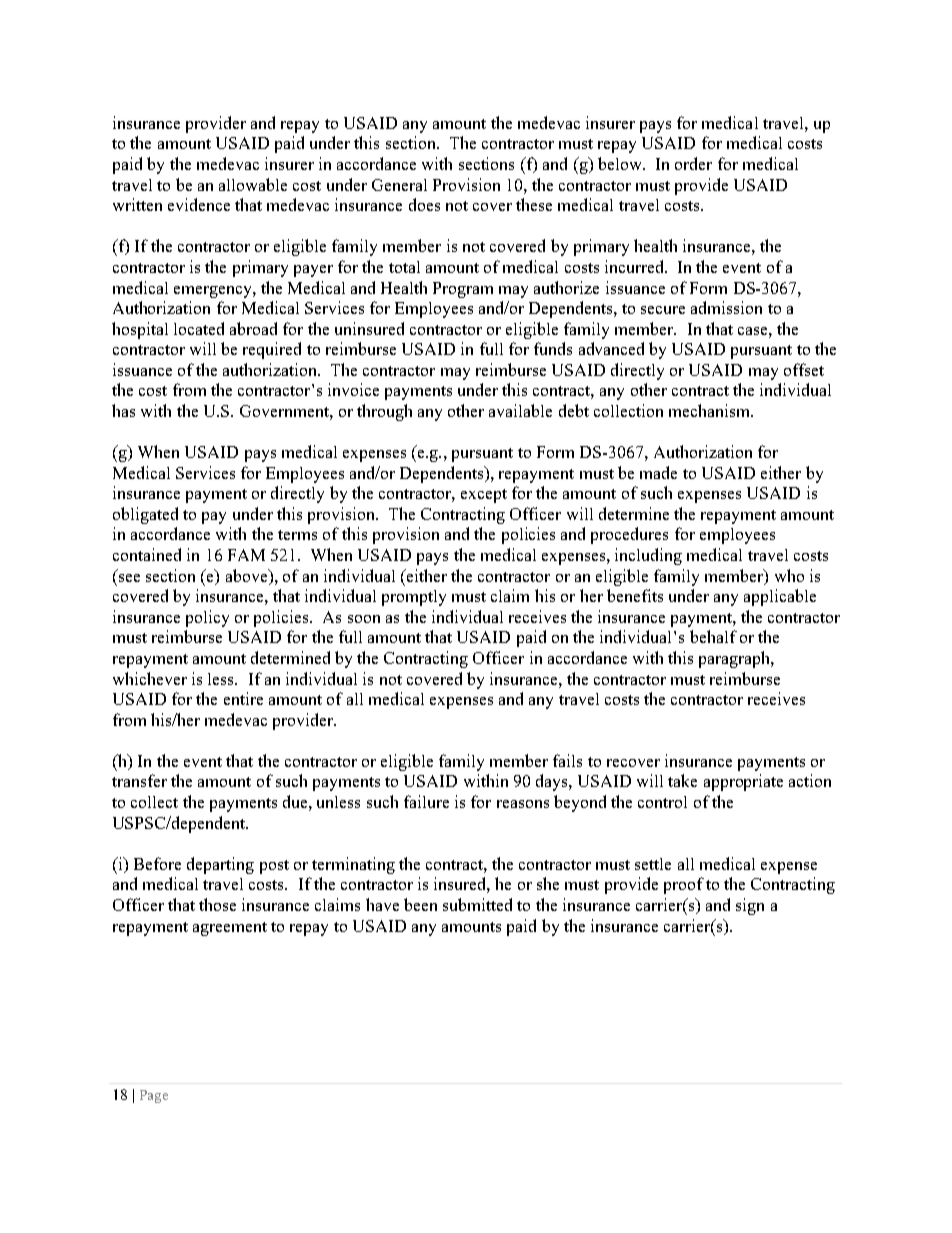  I want to click on does, so click(424, 204).
